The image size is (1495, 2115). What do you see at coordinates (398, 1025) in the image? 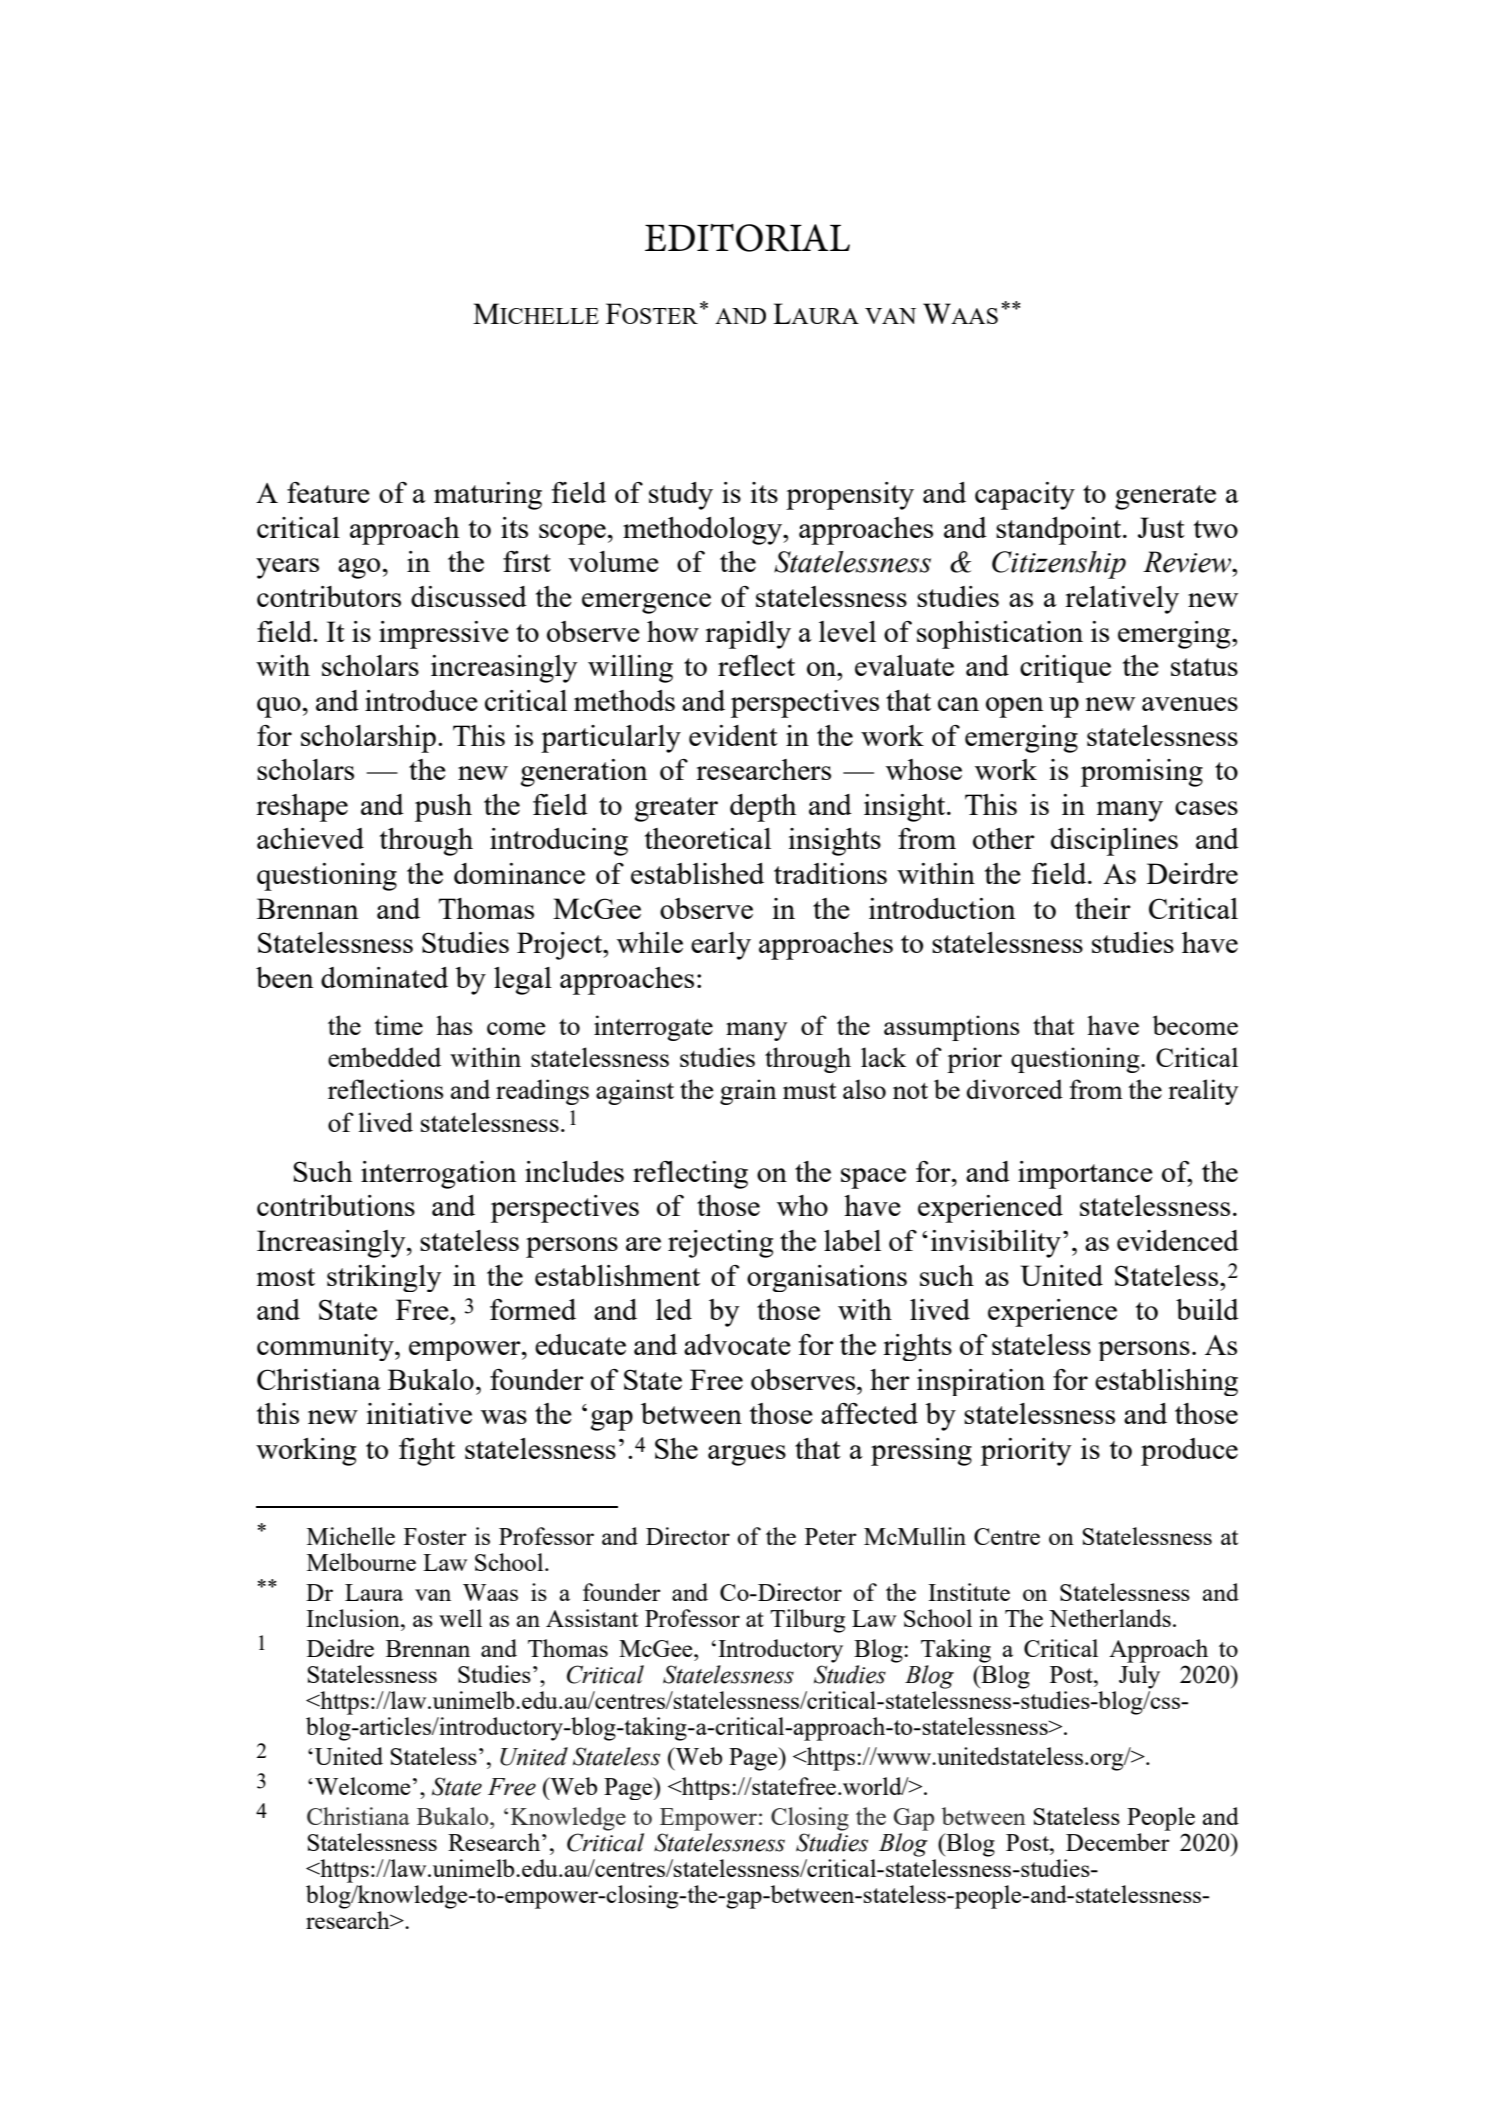
I see `time` at bounding box center [398, 1025].
